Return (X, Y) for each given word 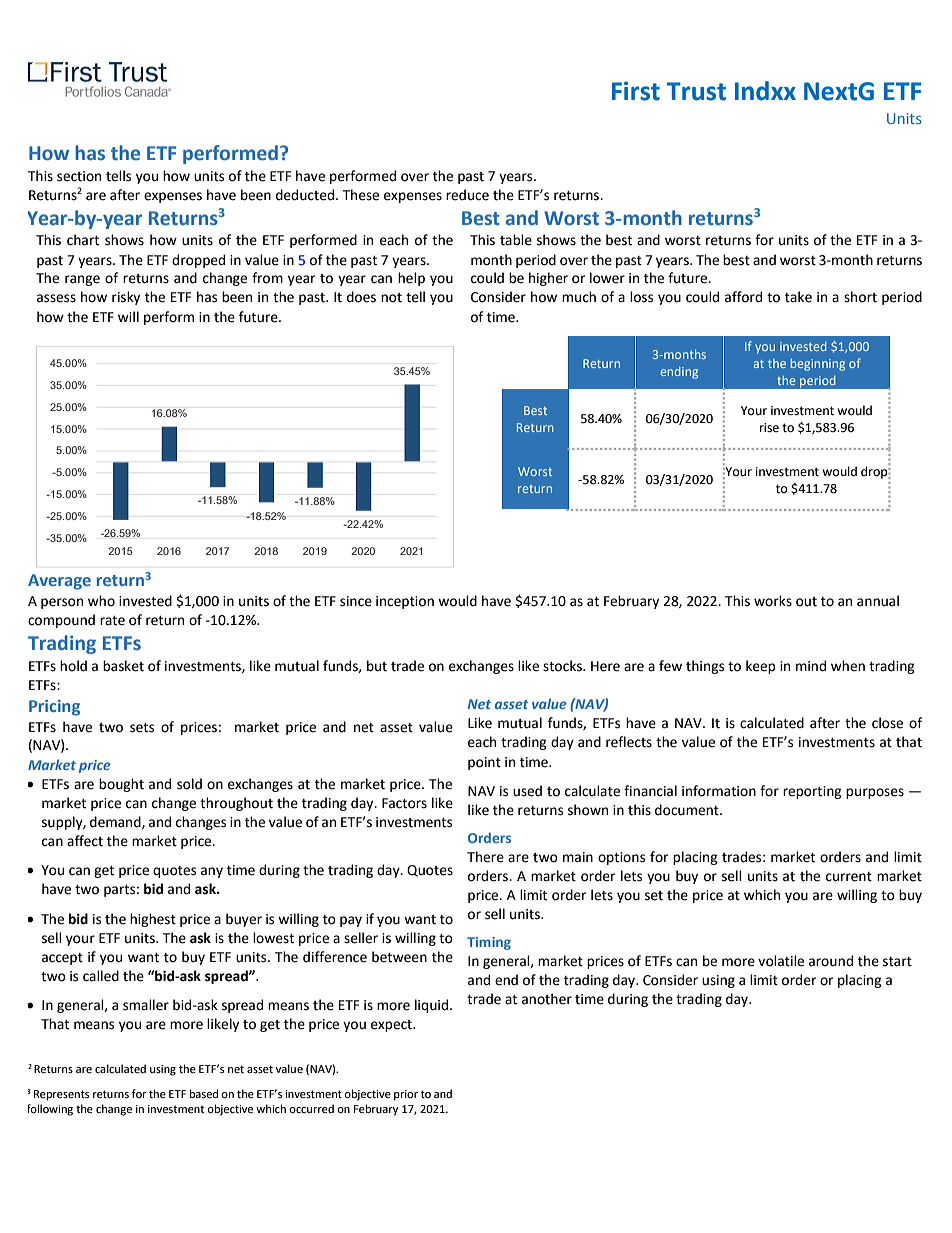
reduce (467, 195)
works (773, 601)
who (101, 601)
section (79, 176)
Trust (696, 91)
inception (405, 602)
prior (406, 1095)
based (204, 1094)
